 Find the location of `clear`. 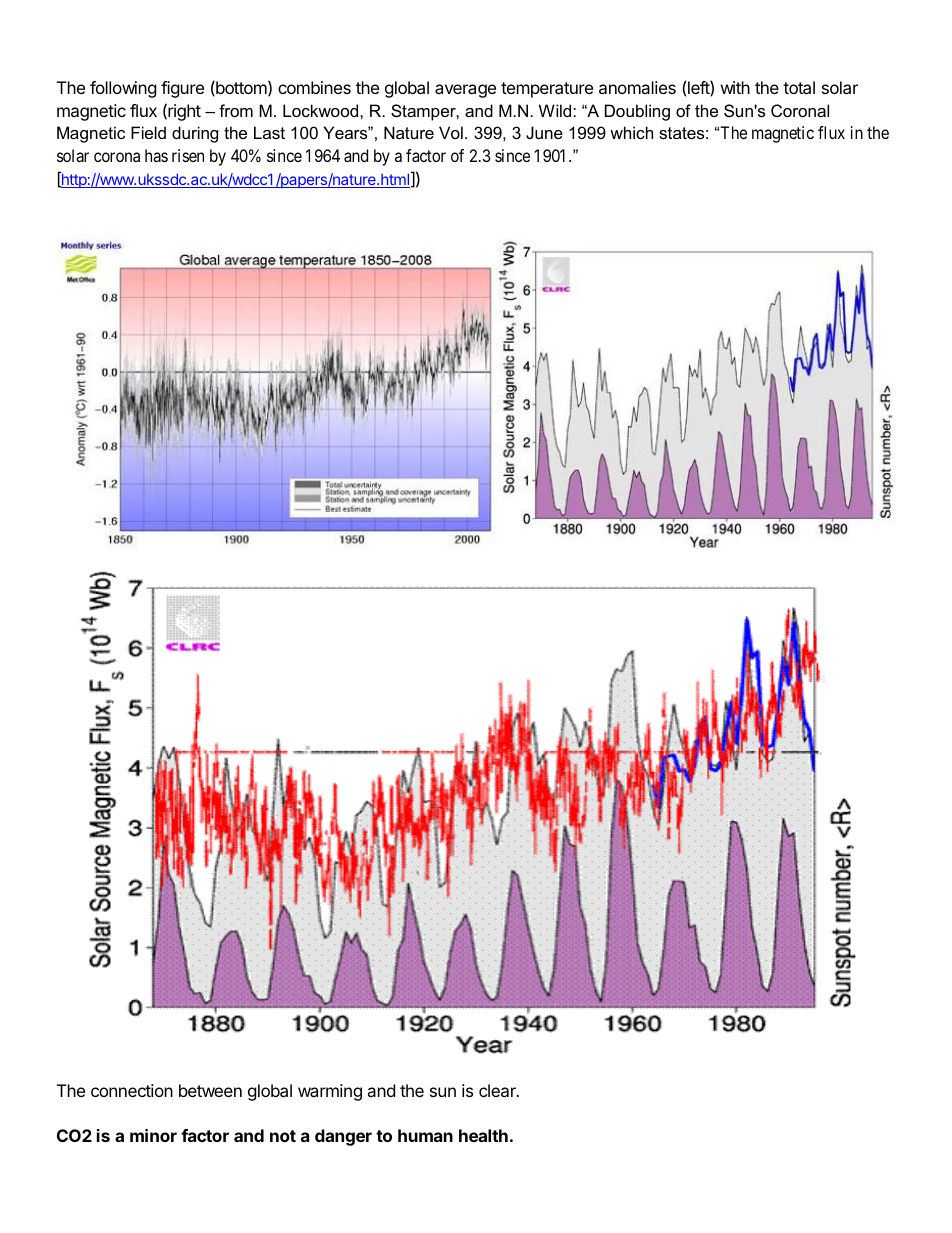

clear is located at coordinates (498, 1090).
